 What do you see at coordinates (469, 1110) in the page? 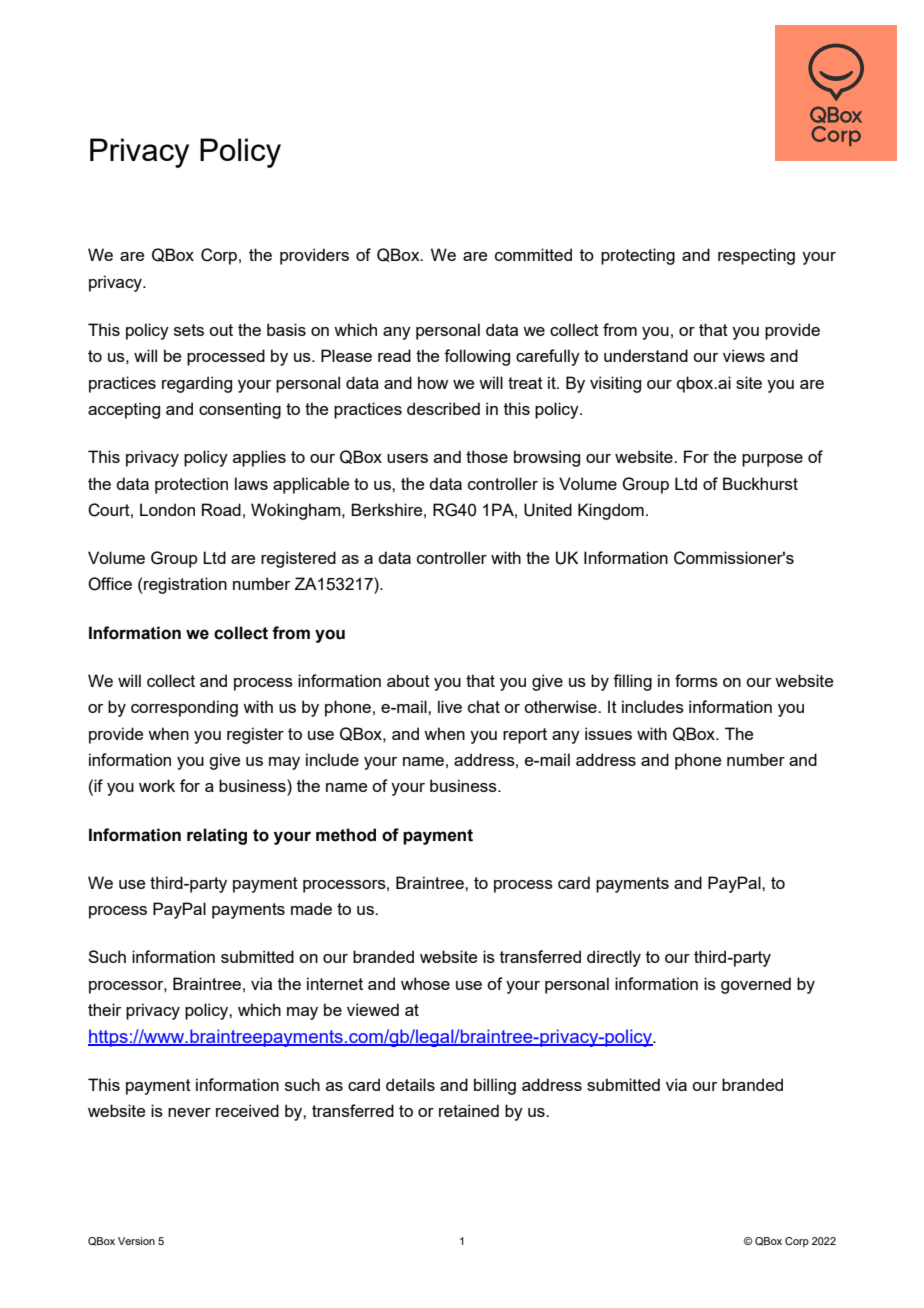
I see `retained` at bounding box center [469, 1110].
